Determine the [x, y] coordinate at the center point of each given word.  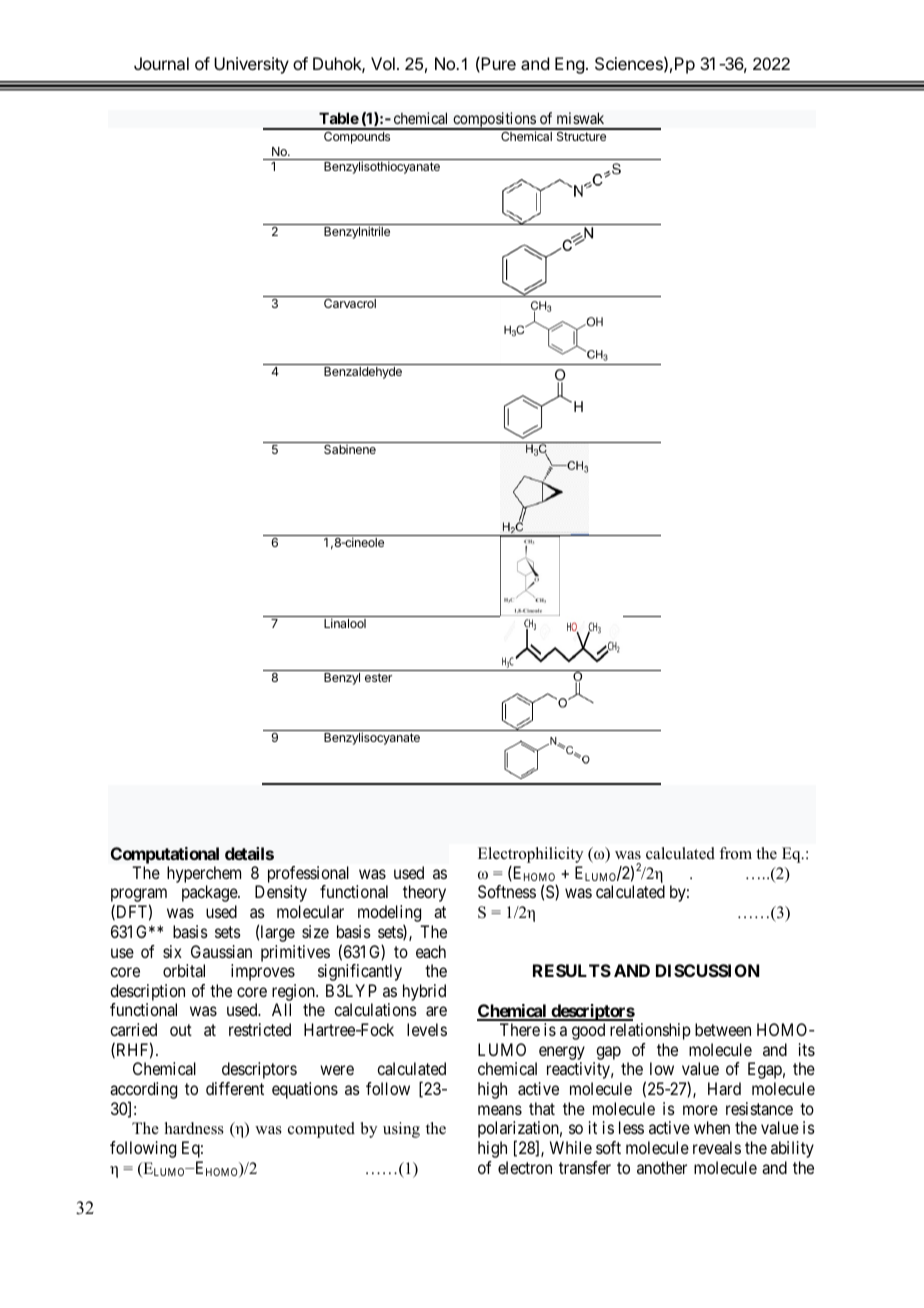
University [251, 65]
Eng [569, 65]
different [235, 1088]
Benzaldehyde [363, 373]
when [712, 1127]
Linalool [345, 623]
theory [424, 893]
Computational [165, 855]
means [500, 1110]
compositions [494, 121]
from [735, 853]
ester [378, 677]
